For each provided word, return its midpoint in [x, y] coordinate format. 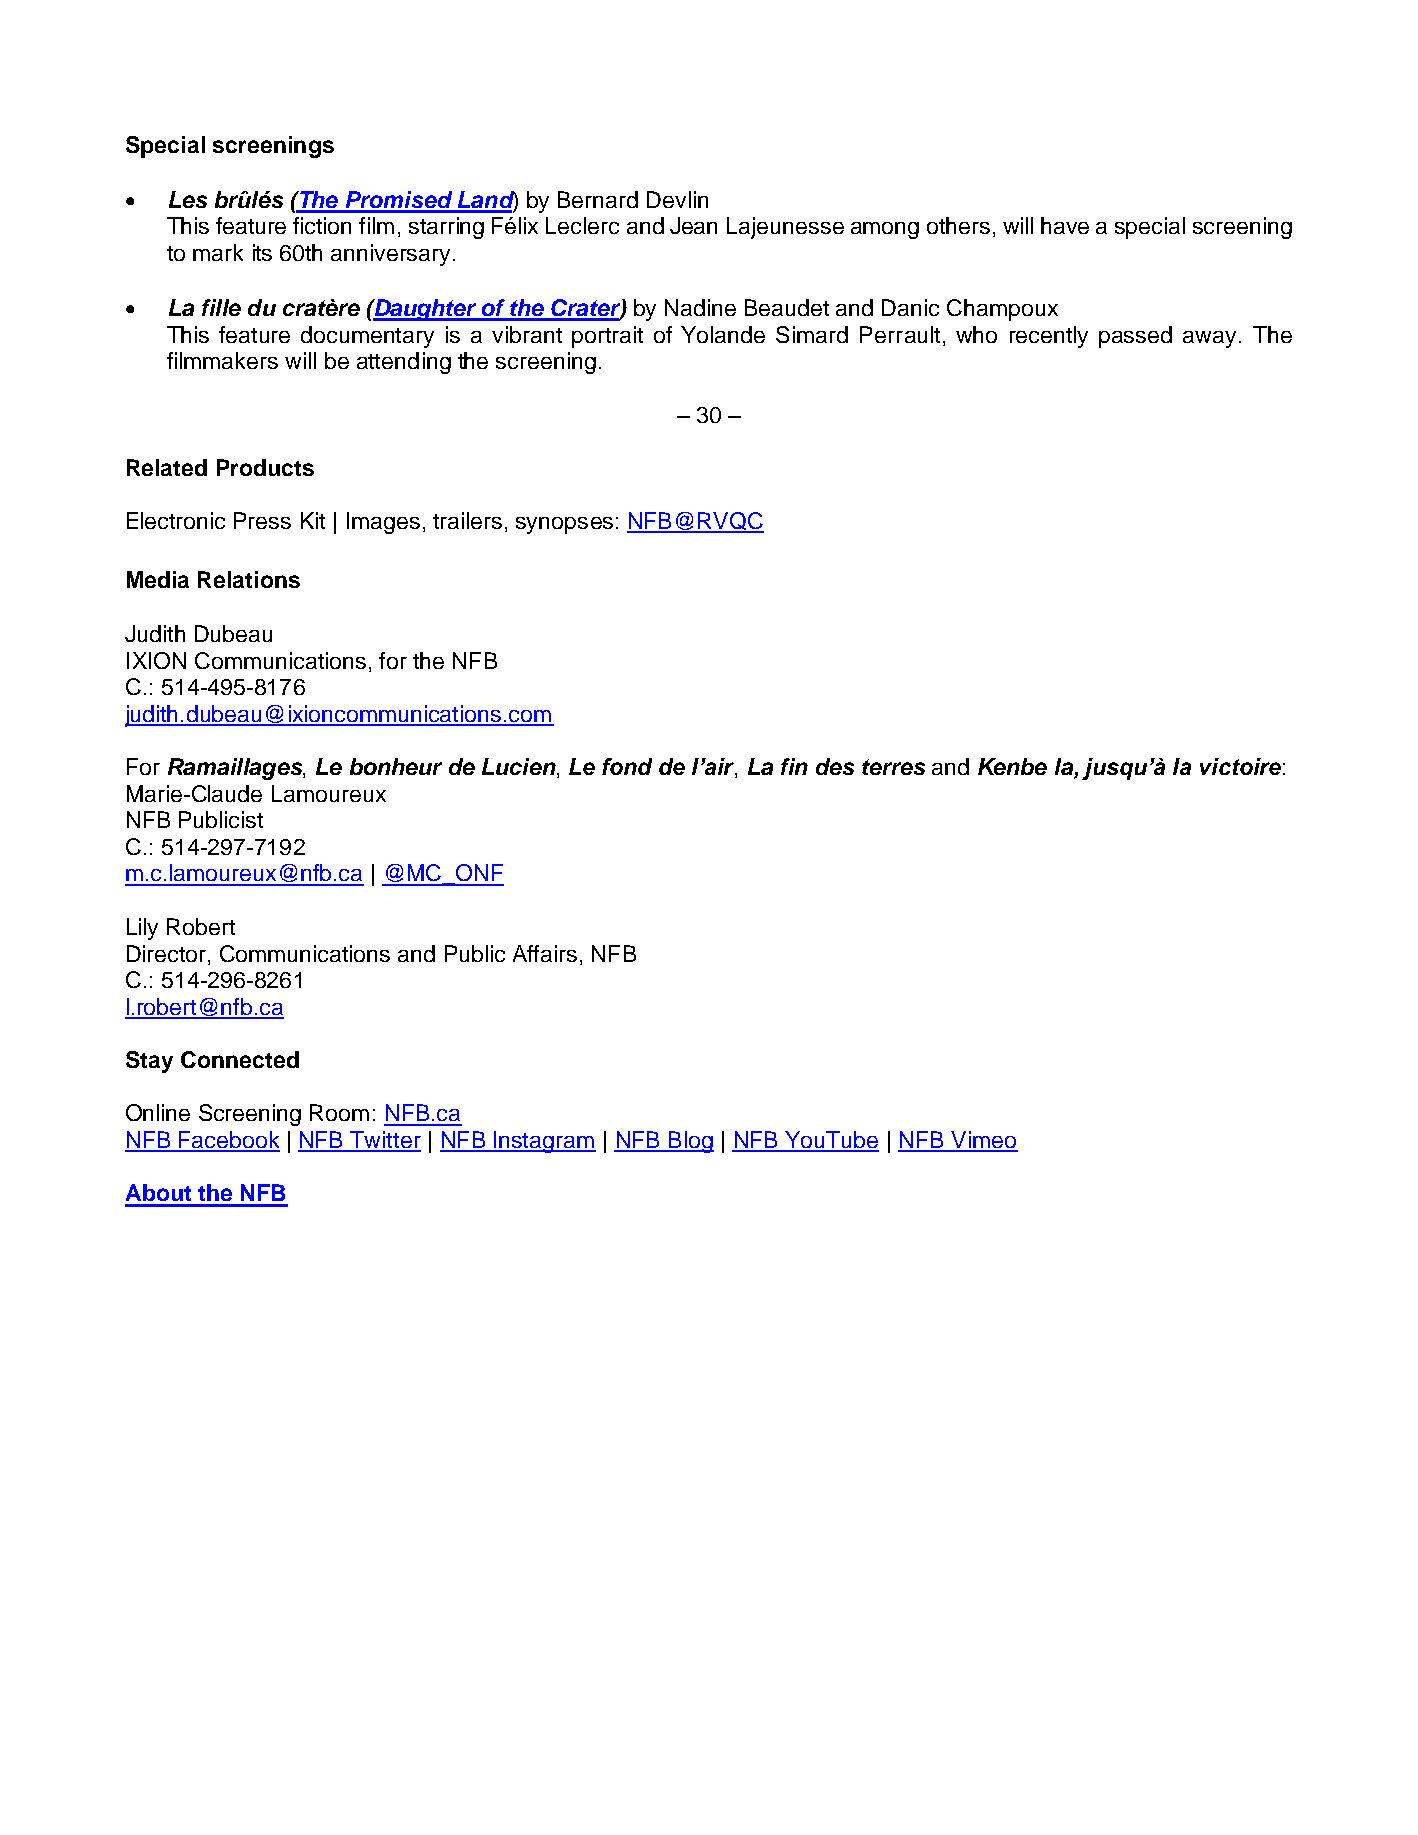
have [1065, 225]
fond [627, 766]
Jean [693, 225]
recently [1049, 337]
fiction [322, 225]
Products [265, 467]
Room [339, 1112]
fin [794, 766]
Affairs [545, 953]
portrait [607, 337]
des [835, 766]
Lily [142, 929]
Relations [249, 579]
